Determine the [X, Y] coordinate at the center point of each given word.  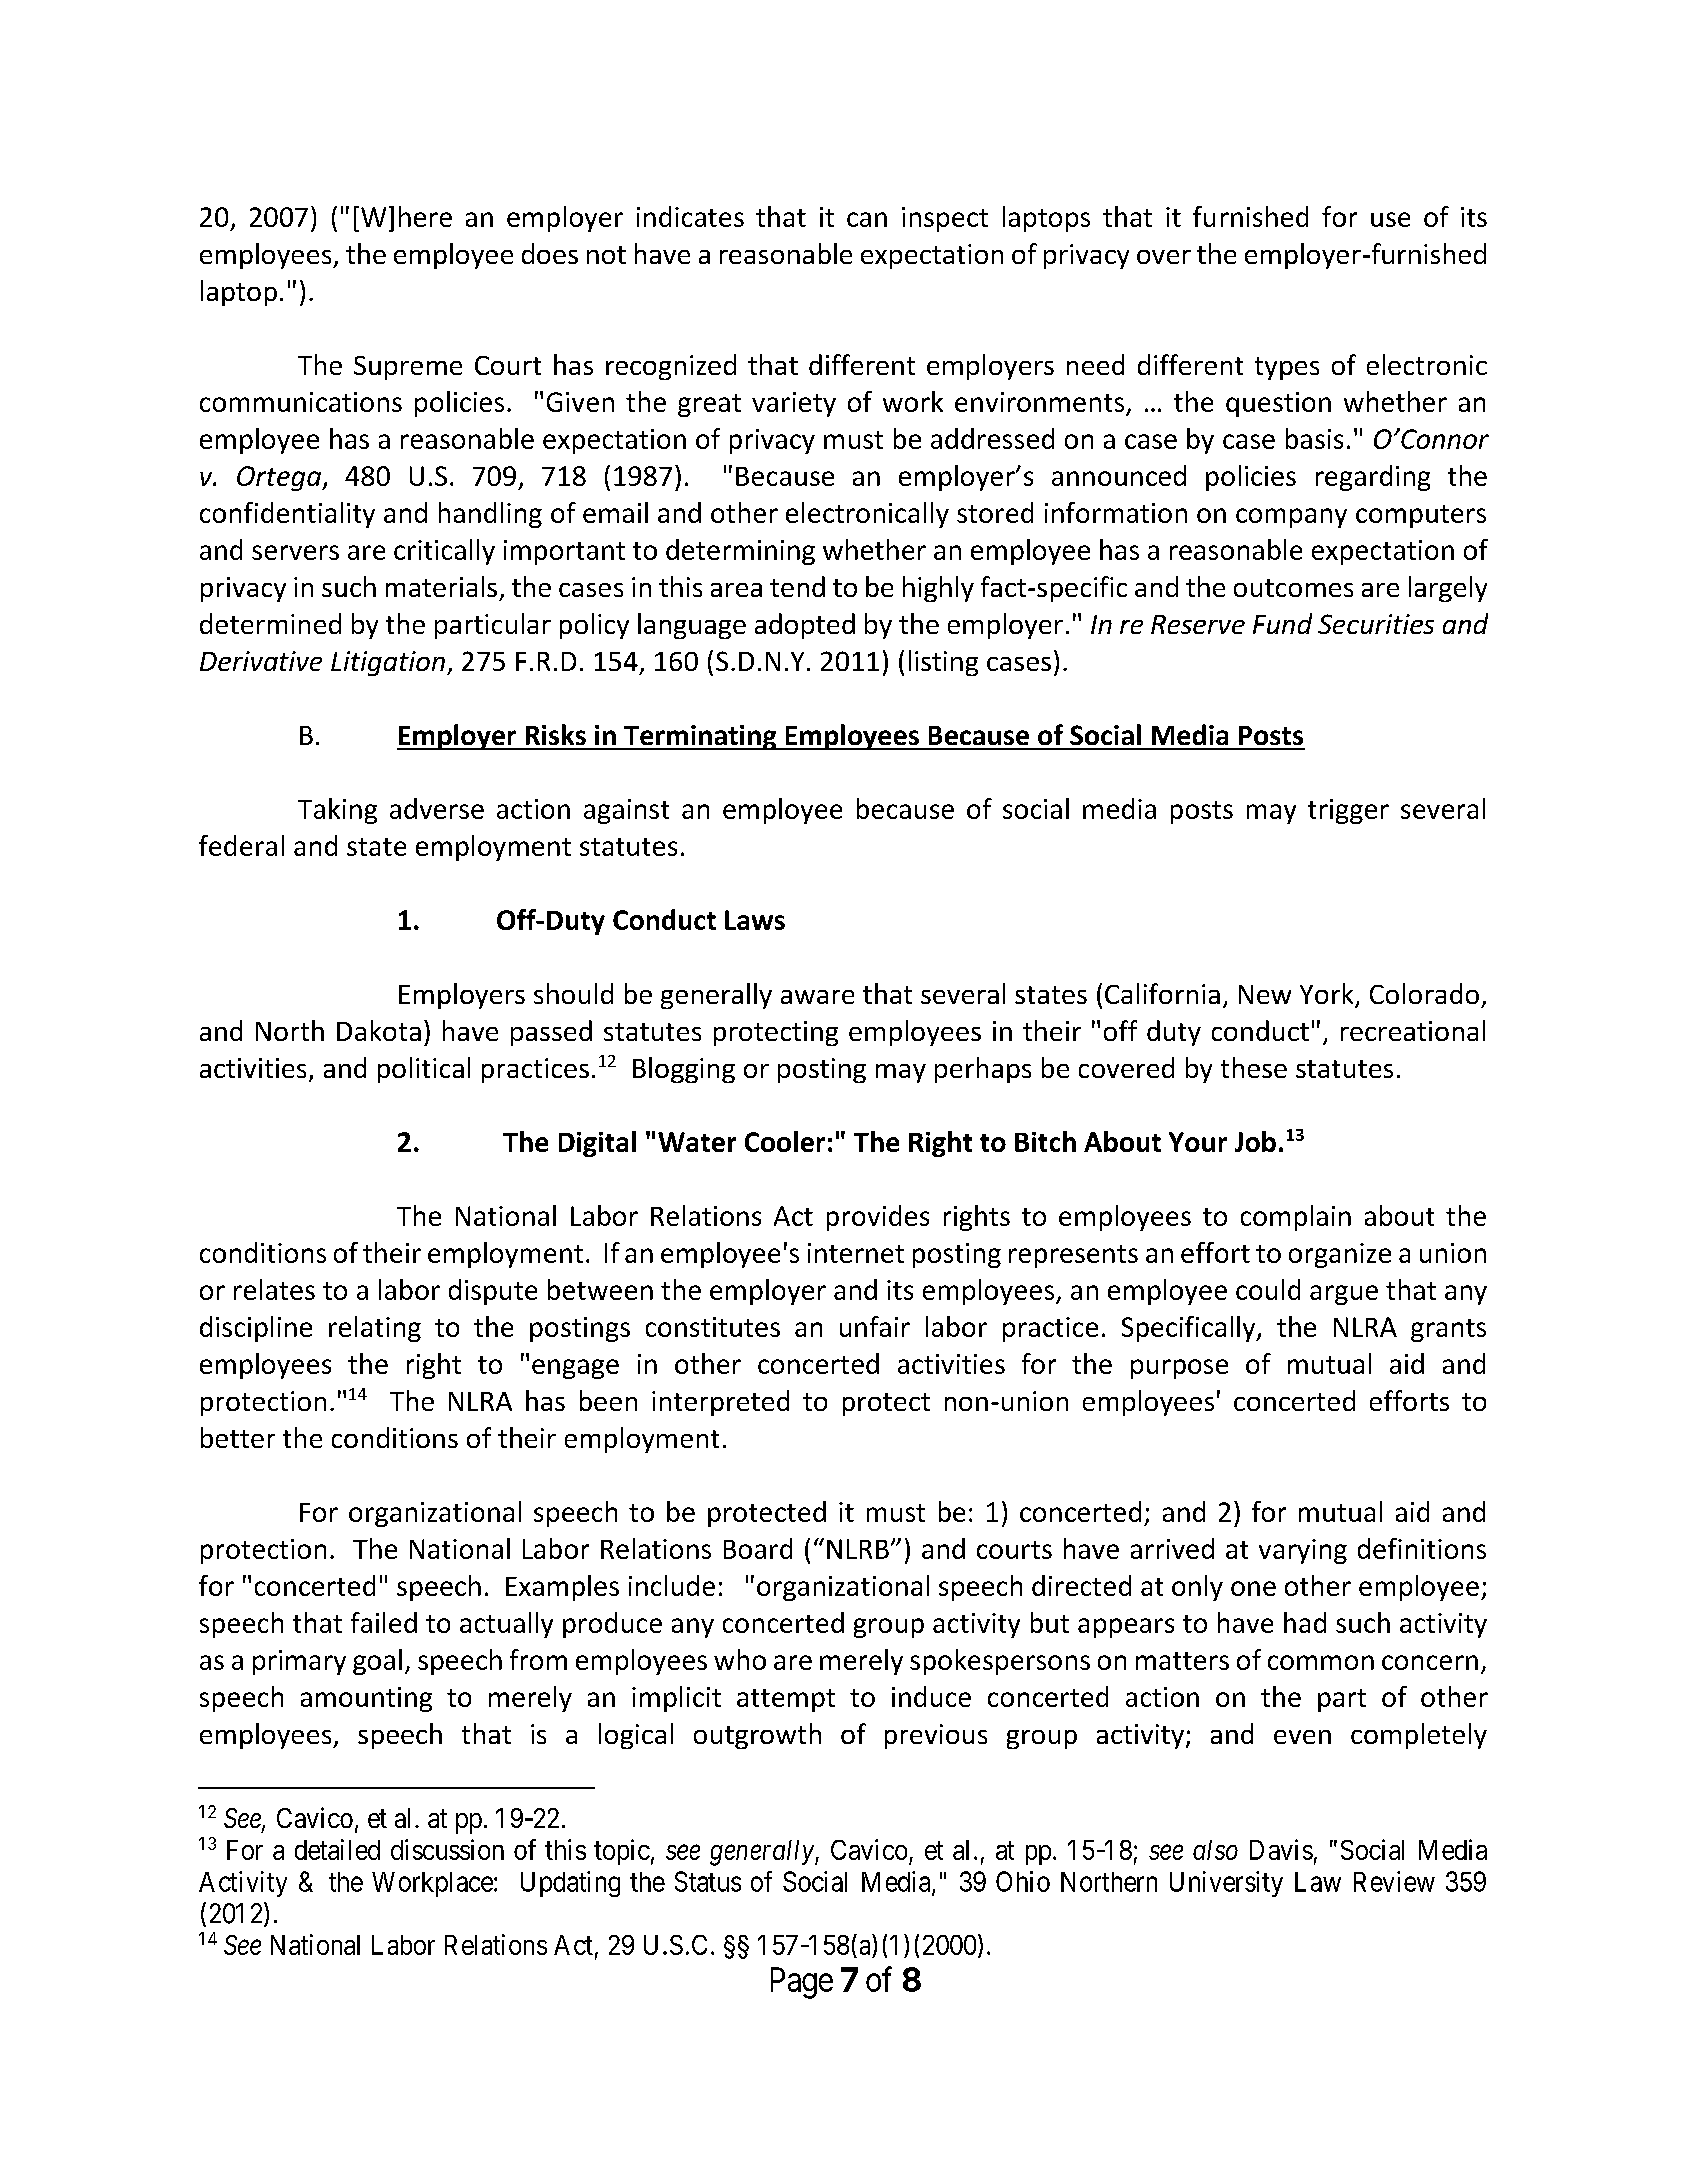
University [1226, 1884]
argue [1344, 1295]
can [867, 219]
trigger [1348, 811]
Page [802, 1983]
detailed [337, 1849]
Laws [755, 920]
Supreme [408, 368]
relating [375, 1329]
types [1287, 368]
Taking [337, 811]
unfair [875, 1326]
